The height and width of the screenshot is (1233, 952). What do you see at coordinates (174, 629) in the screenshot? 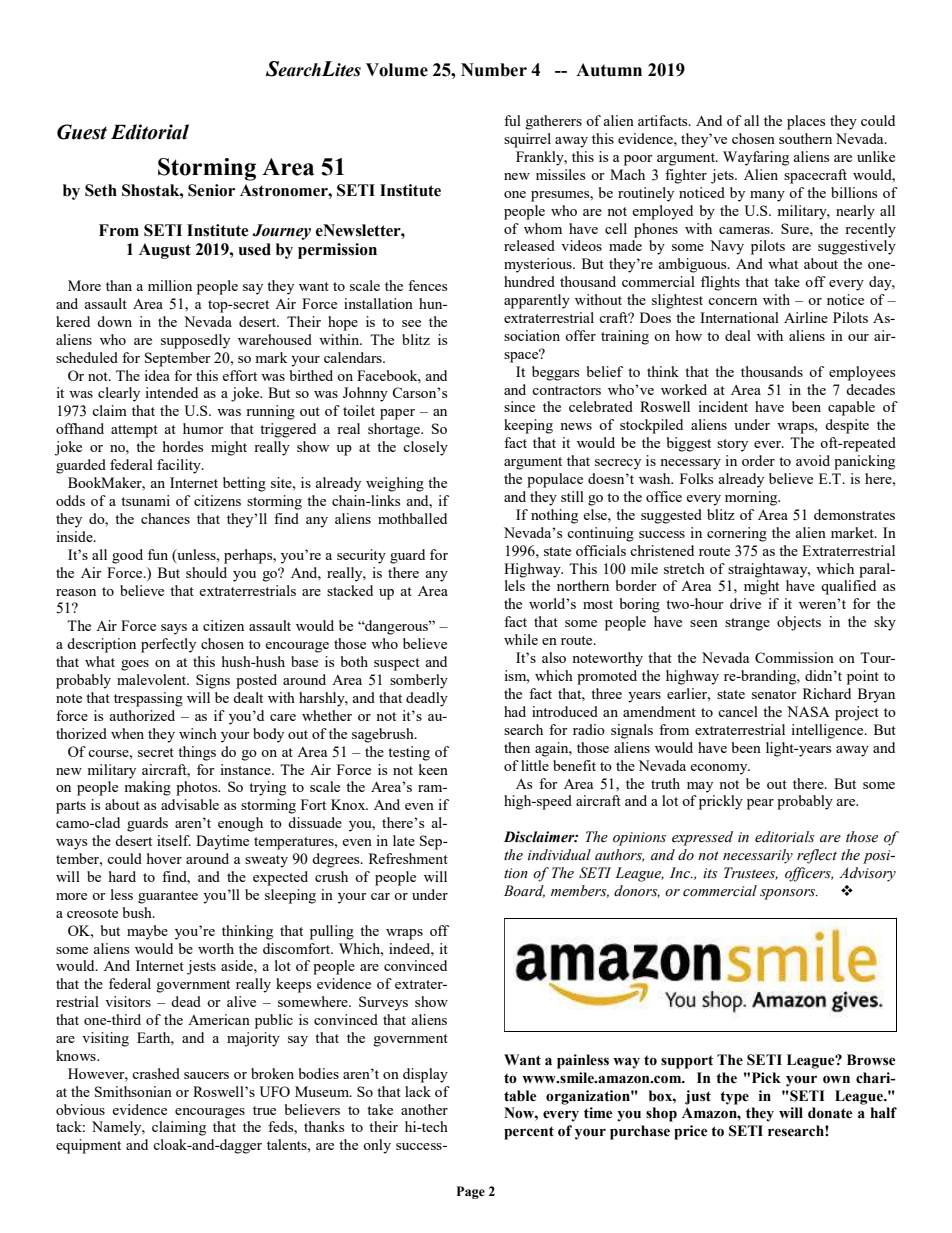
I see `says` at bounding box center [174, 629].
